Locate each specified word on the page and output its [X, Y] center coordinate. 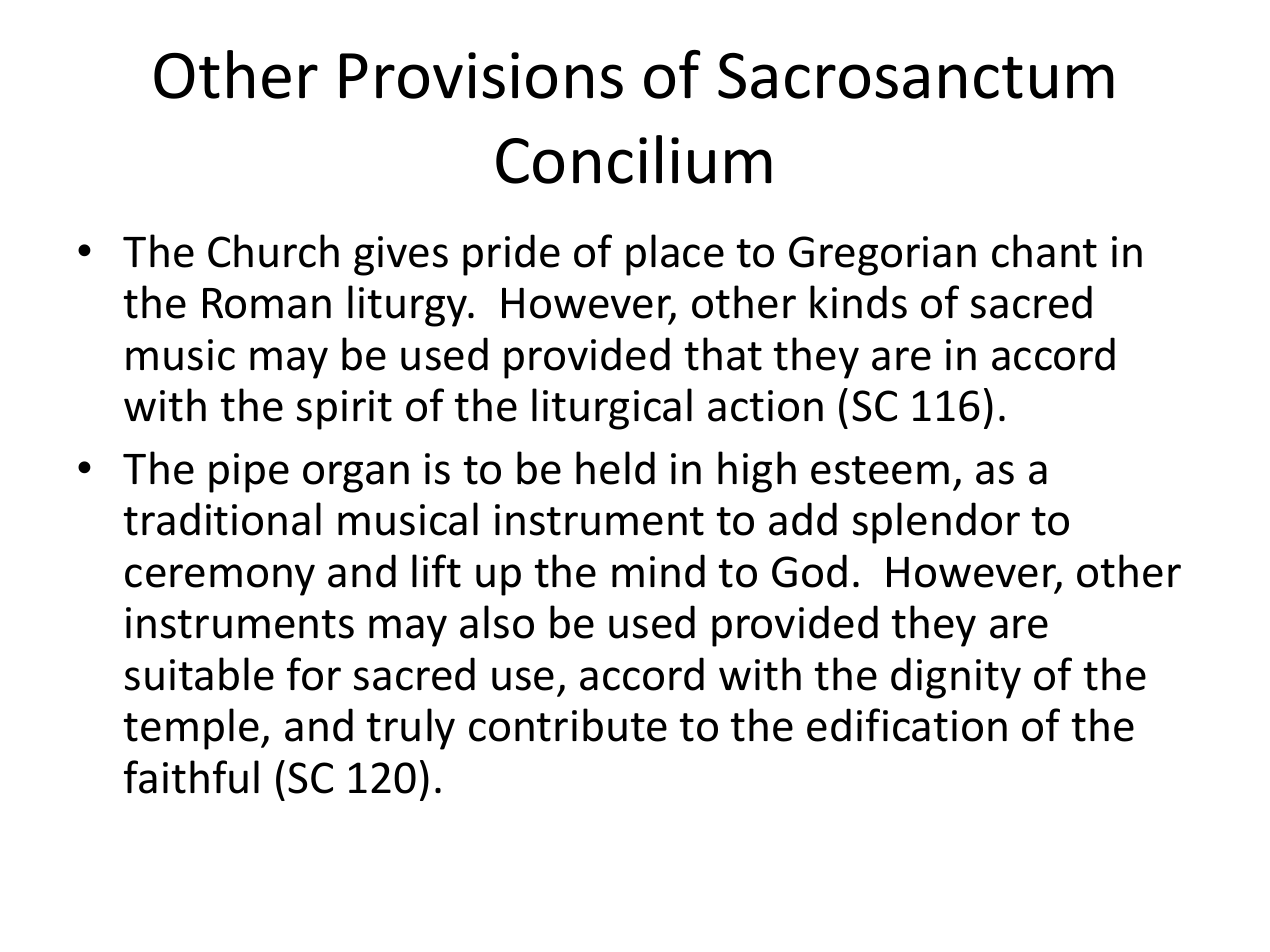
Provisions [481, 75]
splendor [936, 523]
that [723, 354]
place [675, 255]
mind [658, 571]
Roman [267, 303]
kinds [858, 302]
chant [1044, 251]
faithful [191, 777]
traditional [222, 519]
